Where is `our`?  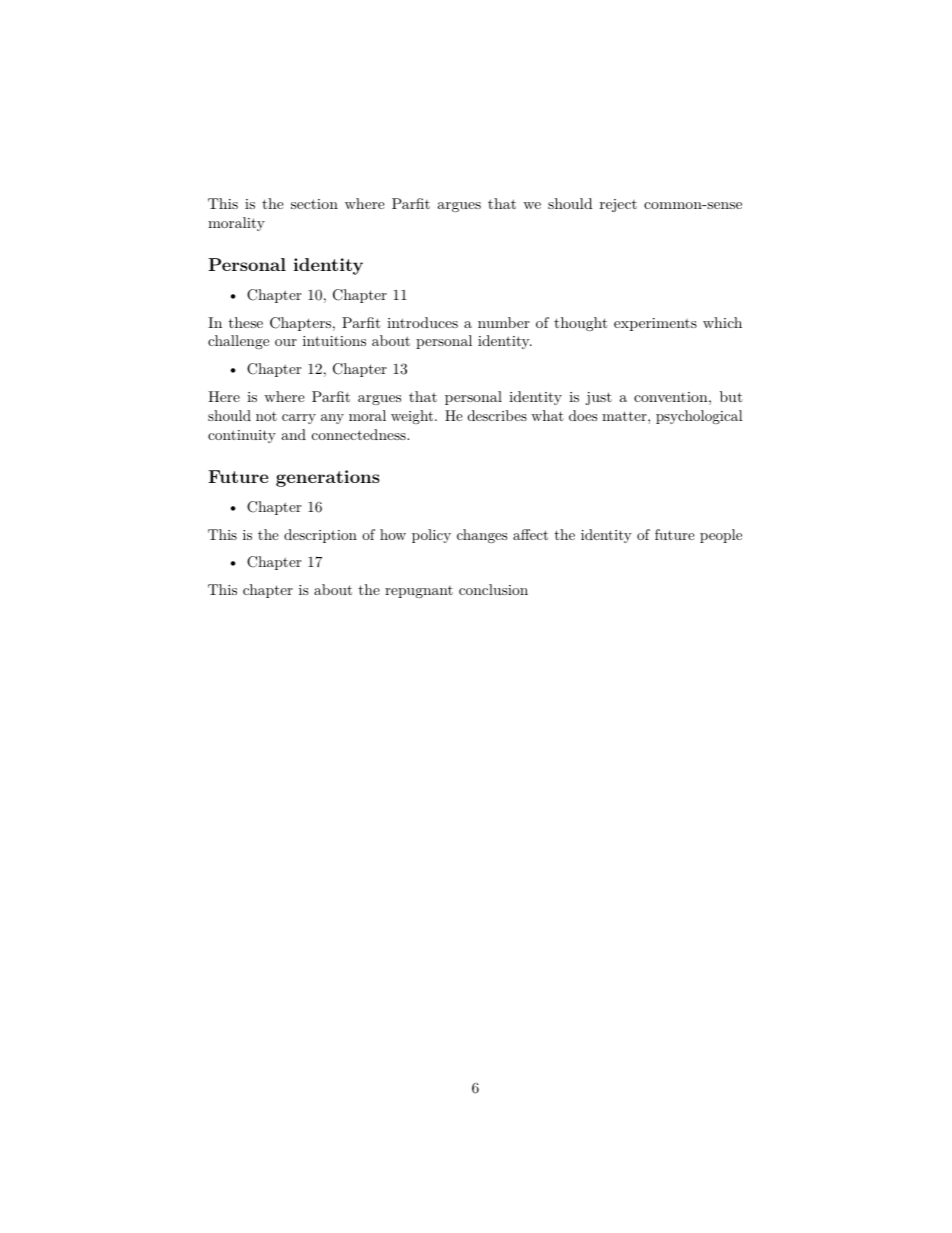
our is located at coordinates (286, 342).
